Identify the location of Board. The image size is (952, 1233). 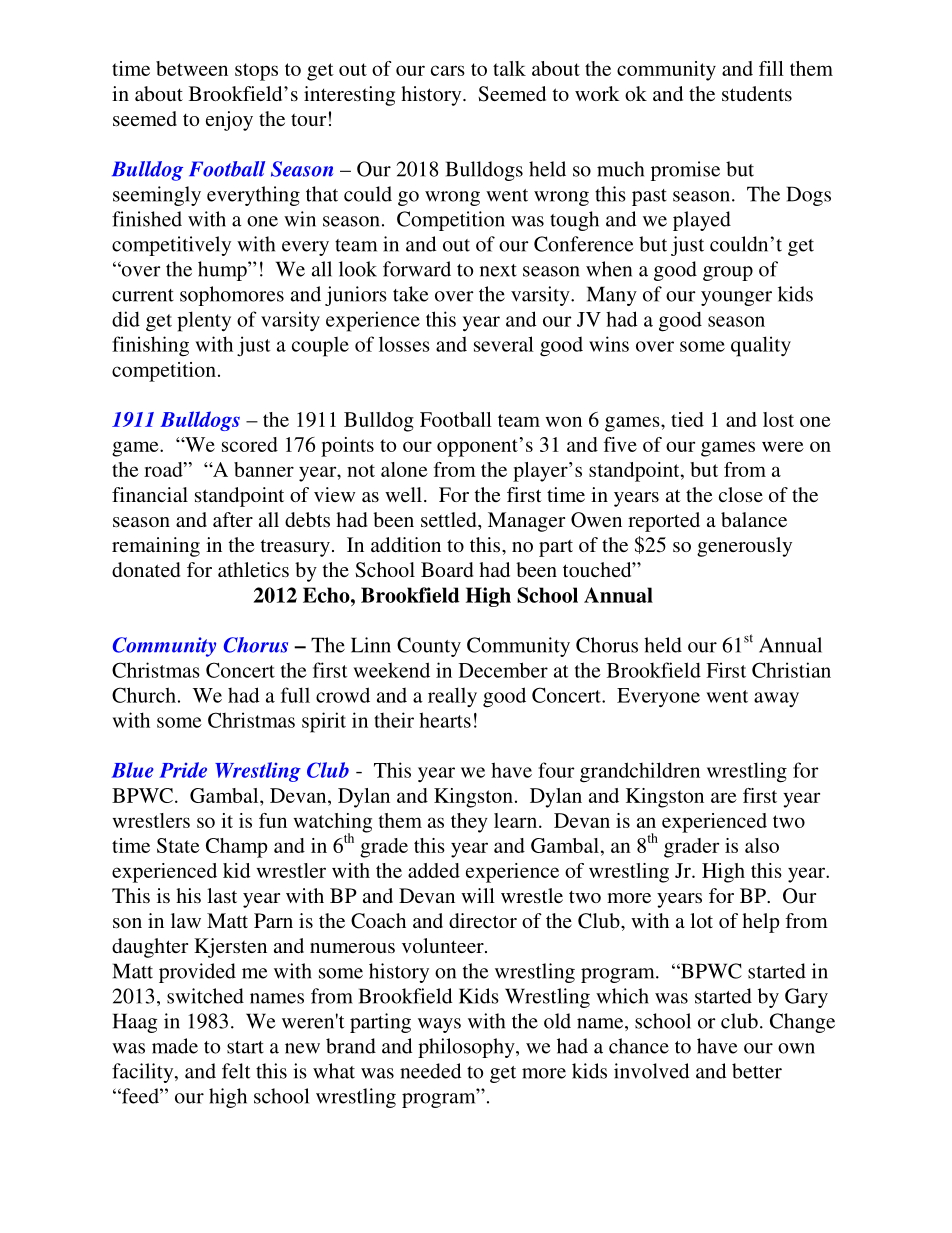
(447, 569).
